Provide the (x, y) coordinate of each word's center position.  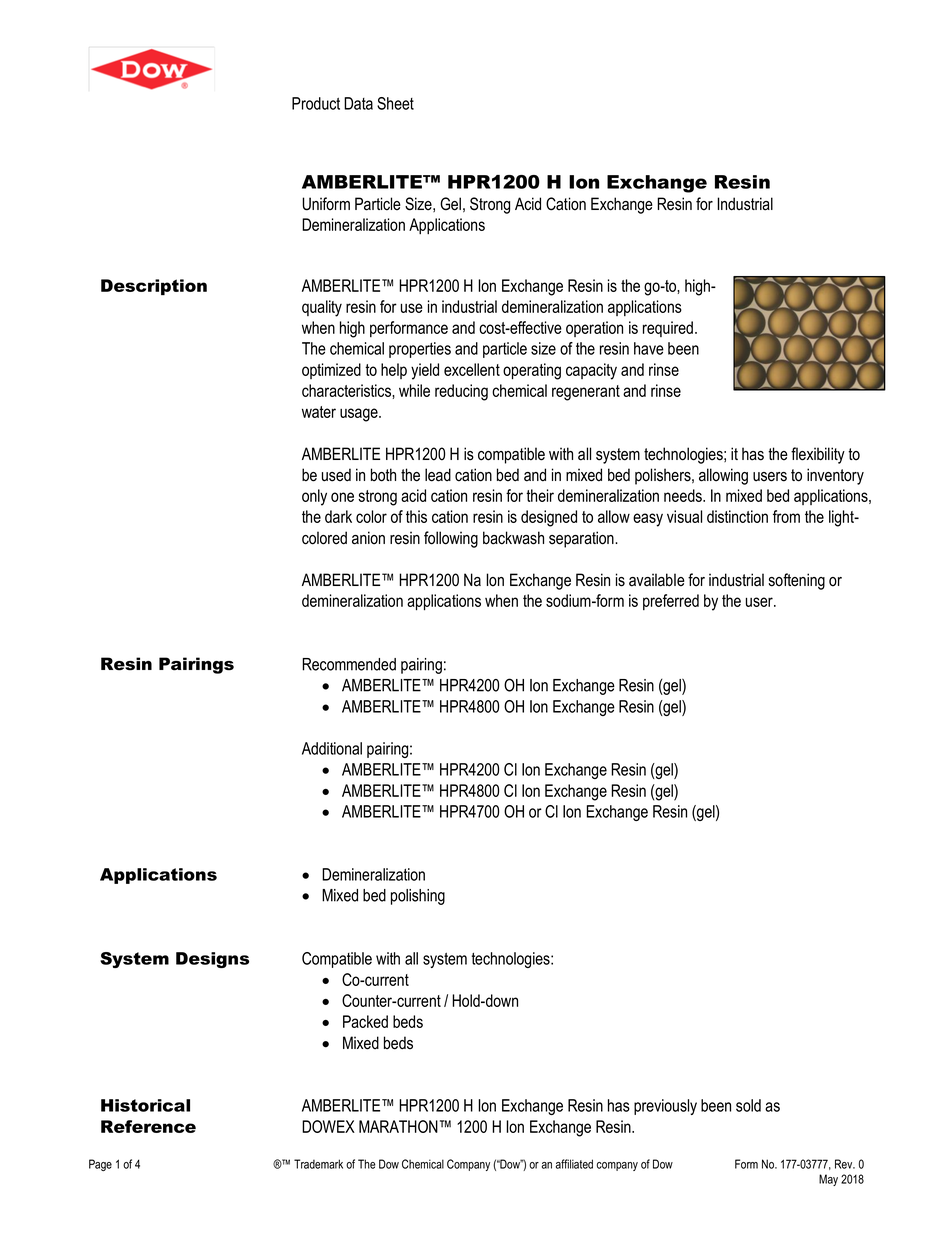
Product (316, 103)
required (669, 329)
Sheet (395, 103)
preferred (671, 602)
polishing (418, 897)
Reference (148, 1126)
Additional (332, 748)
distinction (737, 516)
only (314, 497)
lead (438, 475)
